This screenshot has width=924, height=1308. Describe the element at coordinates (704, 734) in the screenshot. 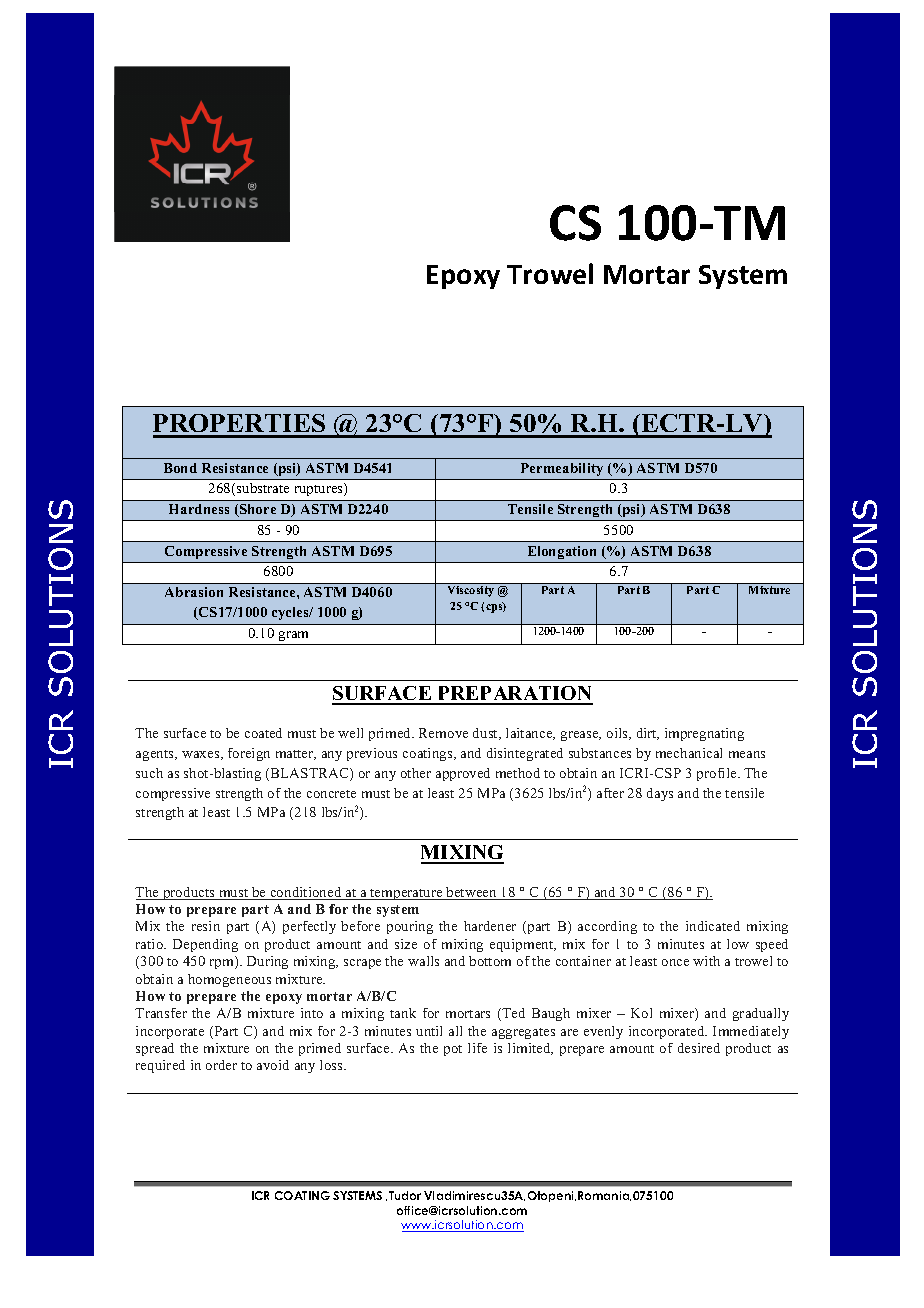

I see `impregnating` at that location.
